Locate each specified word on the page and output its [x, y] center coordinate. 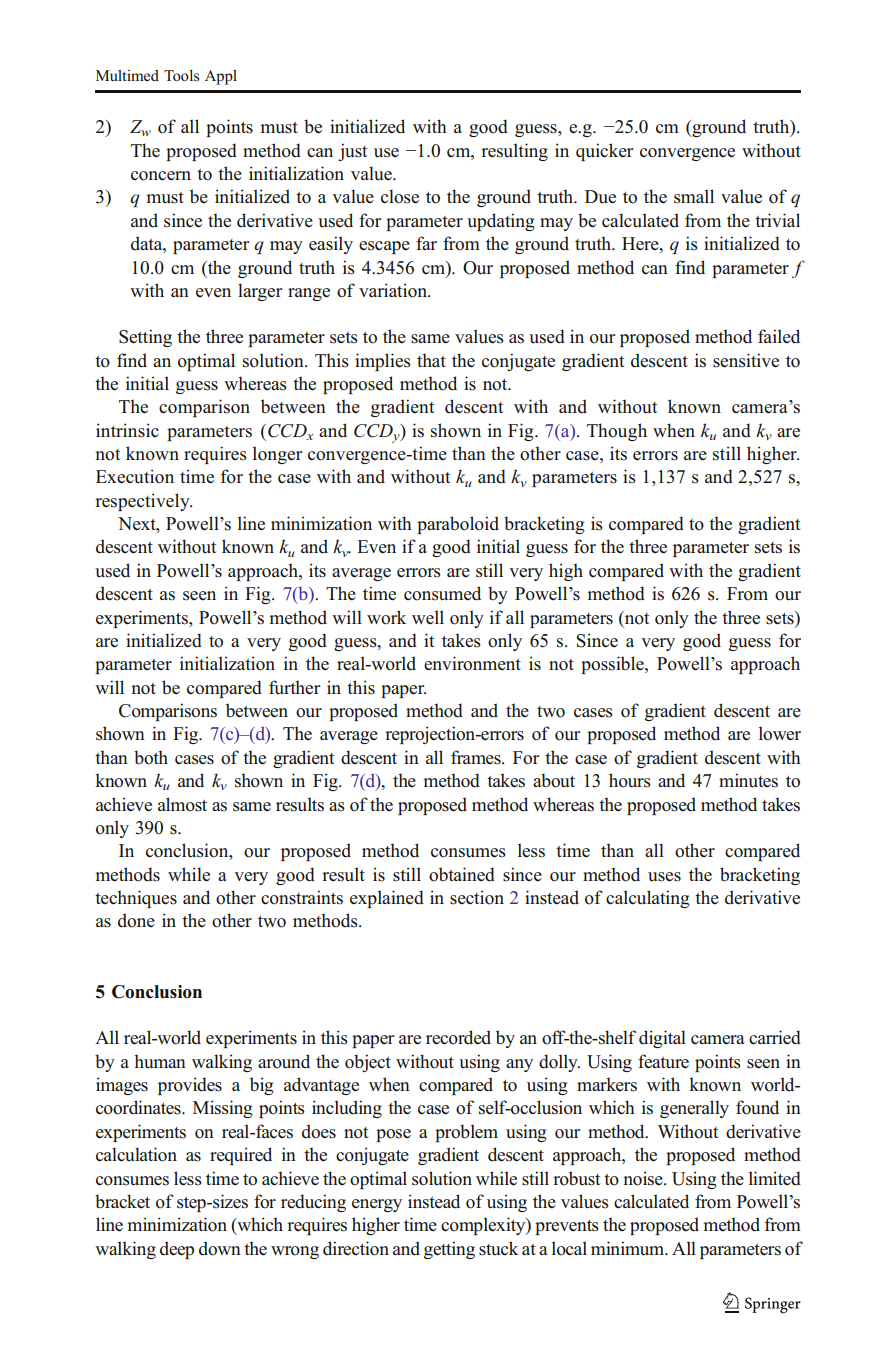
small [694, 196]
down [220, 1248]
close [400, 196]
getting [449, 1250]
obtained [462, 874]
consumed [442, 593]
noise [644, 1178]
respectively [143, 502]
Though [617, 432]
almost [182, 804]
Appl [221, 77]
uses [664, 877]
